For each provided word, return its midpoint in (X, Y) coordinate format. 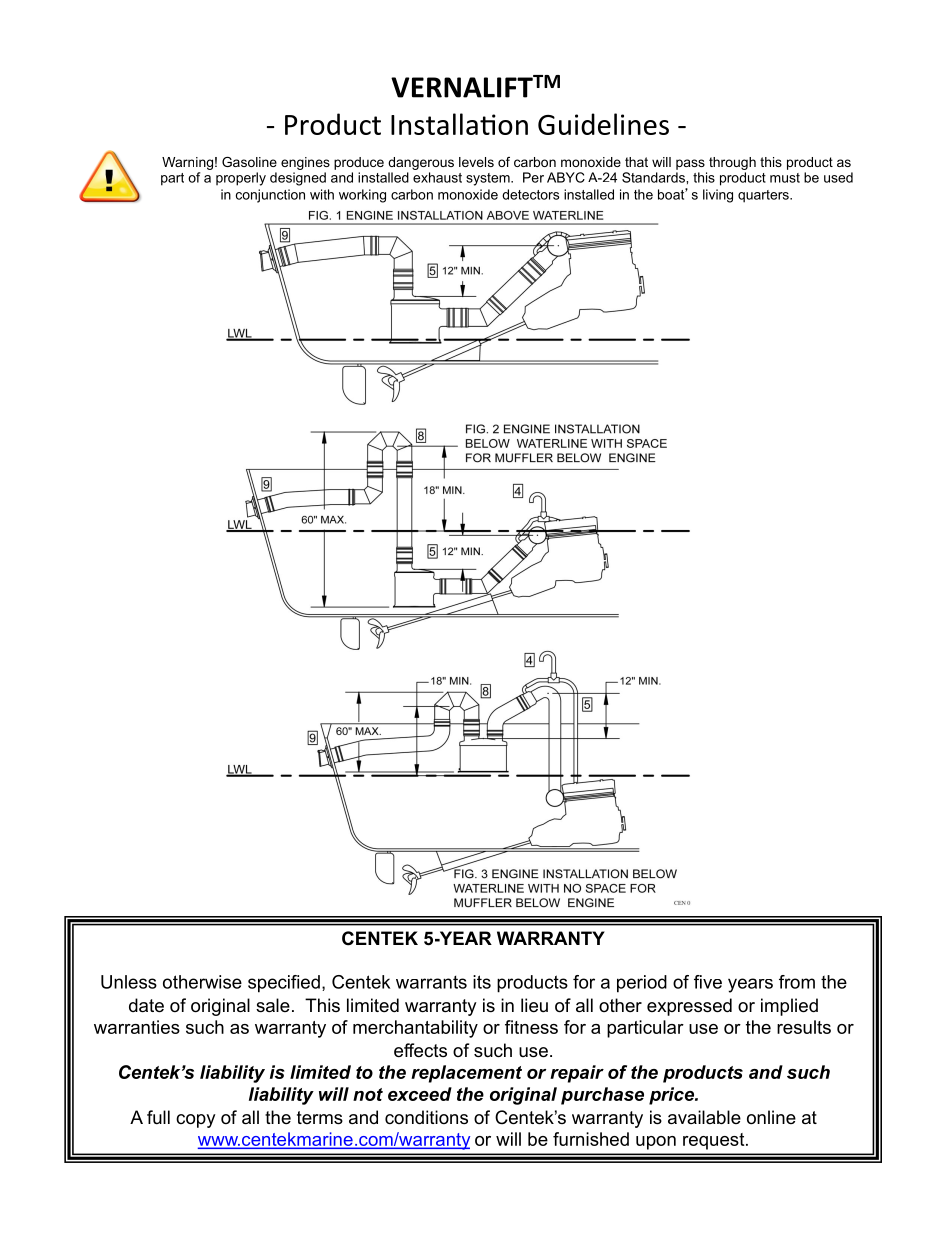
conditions (426, 1117)
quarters (764, 196)
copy (196, 1121)
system (489, 179)
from (797, 982)
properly (241, 179)
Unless (129, 982)
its (482, 982)
